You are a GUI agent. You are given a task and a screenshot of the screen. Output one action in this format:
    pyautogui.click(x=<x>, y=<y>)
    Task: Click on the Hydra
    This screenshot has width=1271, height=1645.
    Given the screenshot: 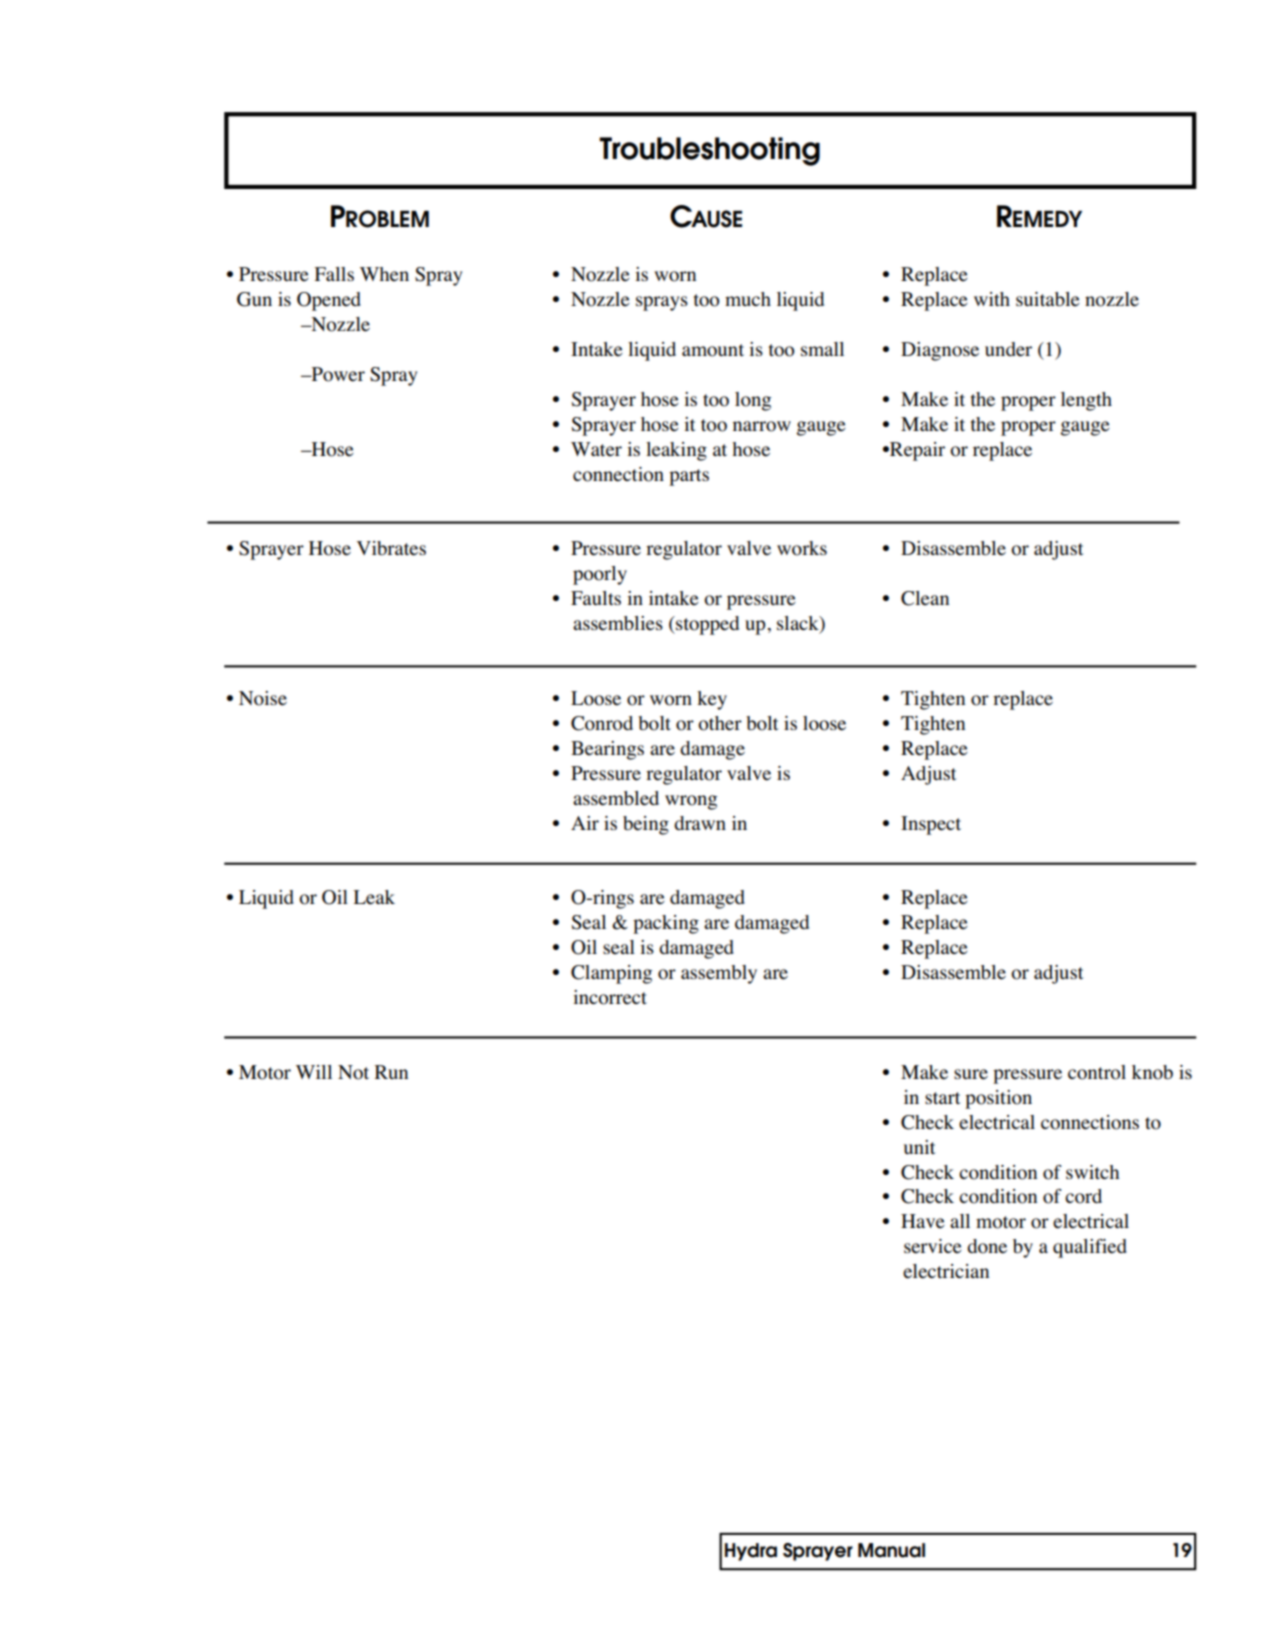 What is the action you would take?
    pyautogui.click(x=751, y=1552)
